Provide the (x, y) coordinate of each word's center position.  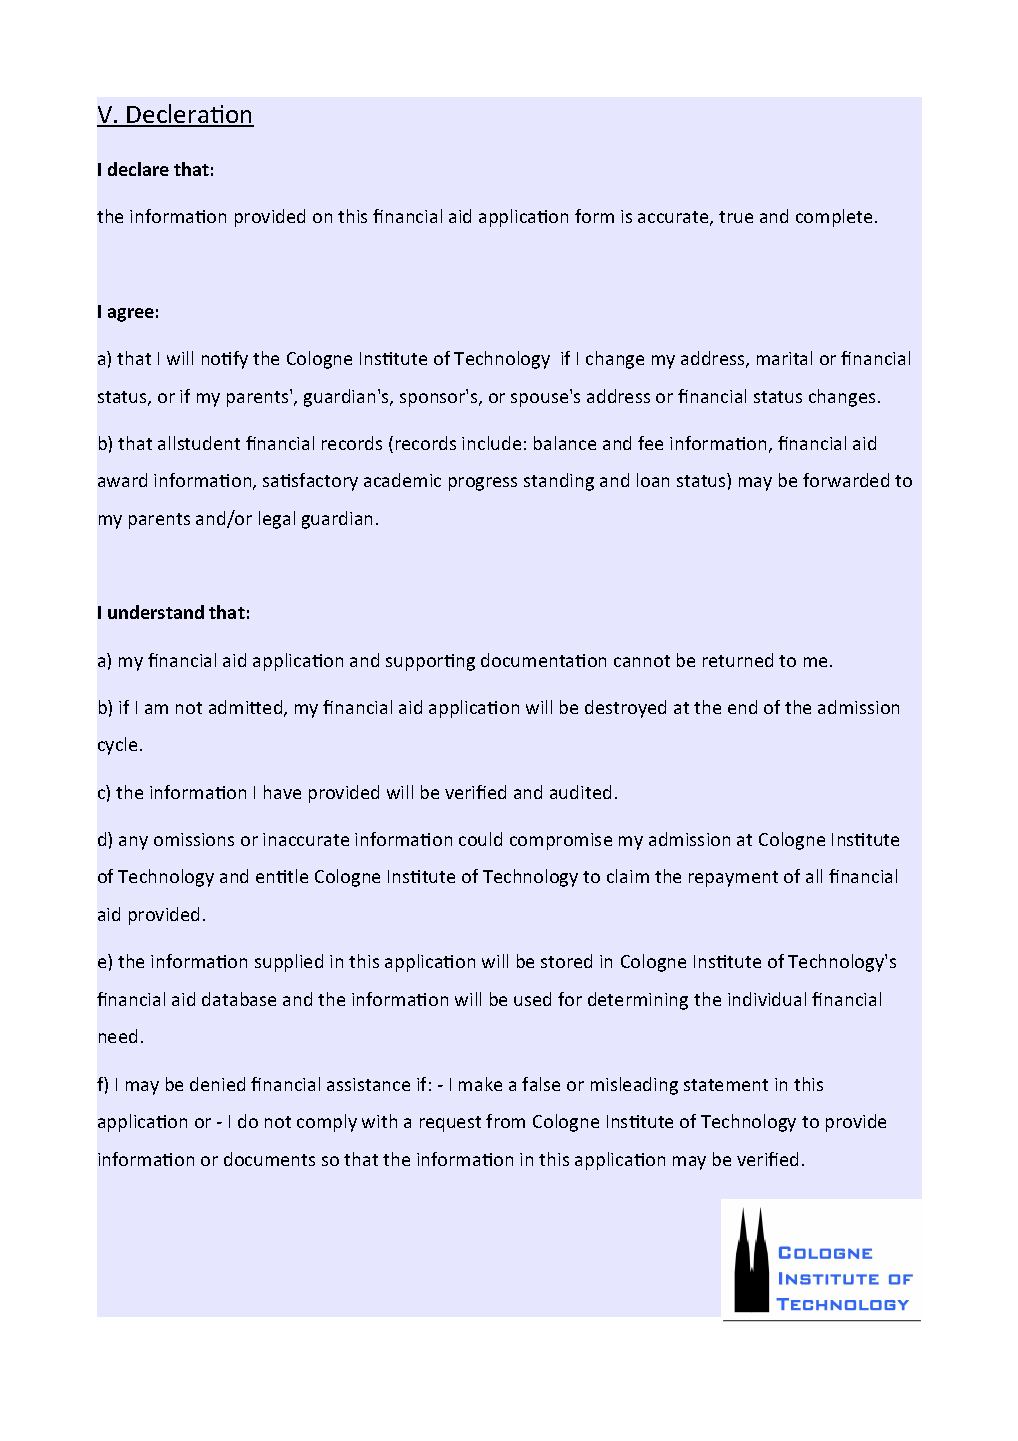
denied (217, 1084)
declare (138, 169)
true (736, 217)
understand (156, 612)
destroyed (625, 709)
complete (834, 218)
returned (738, 660)
